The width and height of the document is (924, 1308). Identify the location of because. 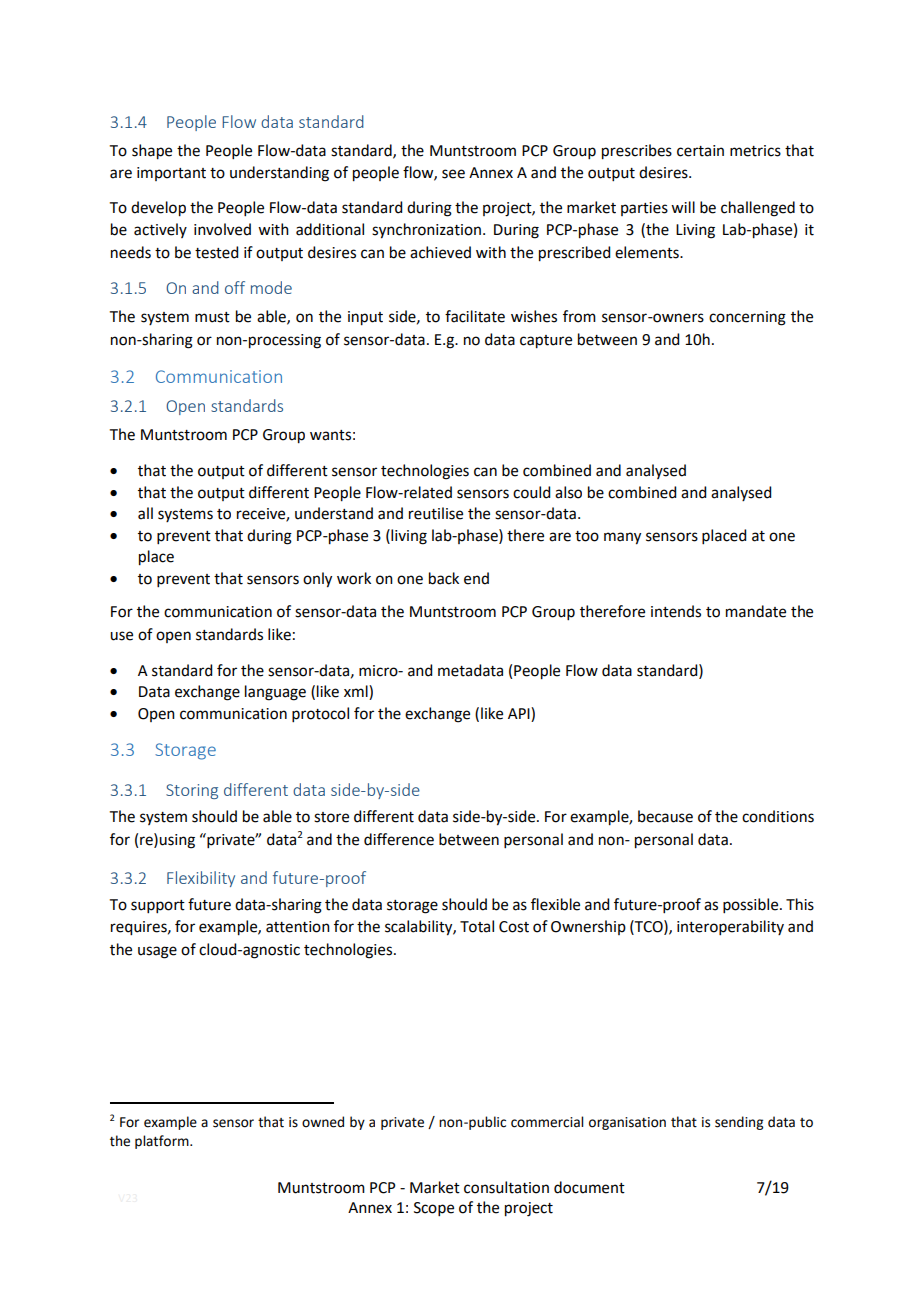
(665, 816).
